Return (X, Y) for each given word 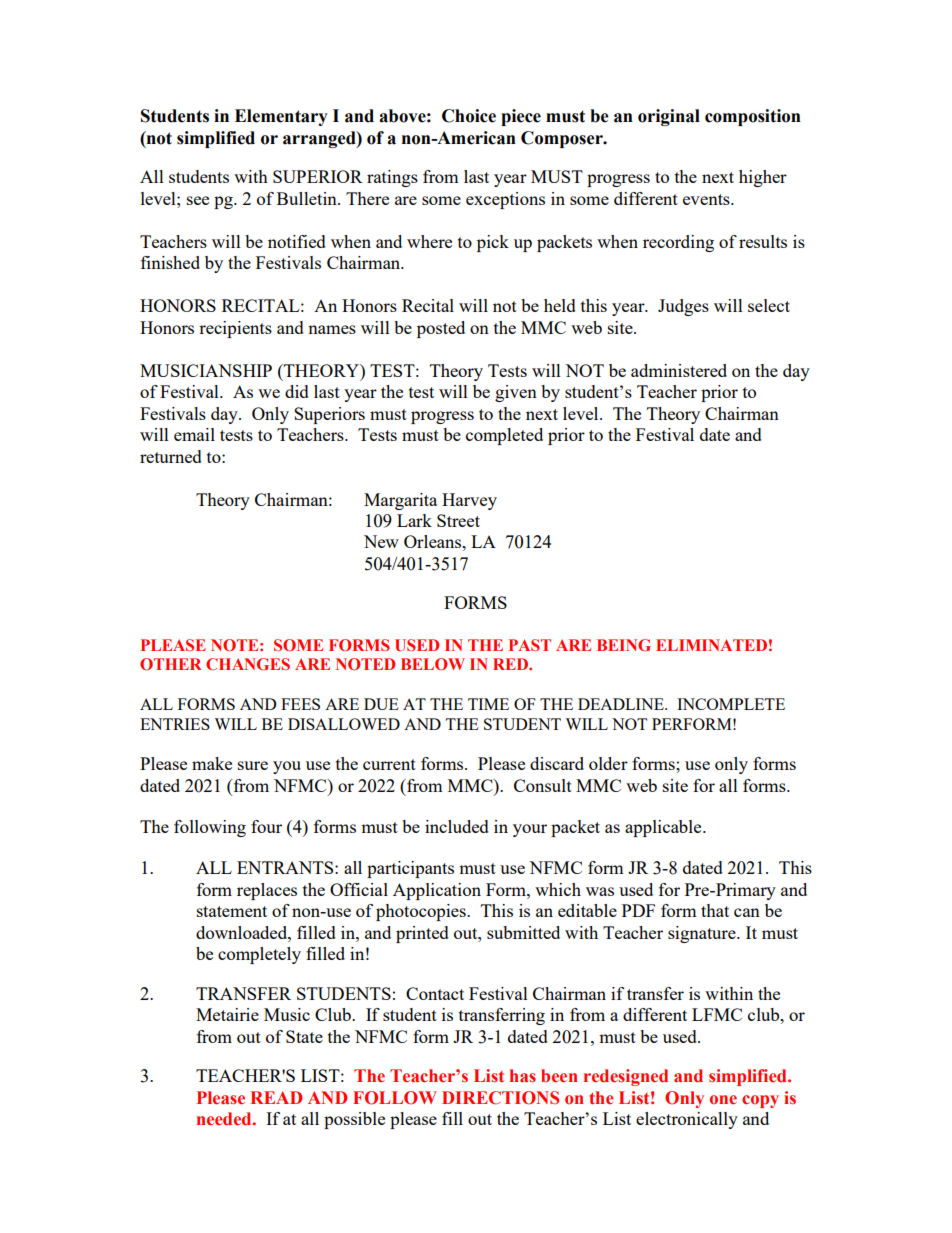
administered (679, 370)
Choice (469, 116)
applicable (664, 828)
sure (253, 765)
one (723, 1100)
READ (276, 1097)
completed (504, 436)
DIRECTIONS (500, 1098)
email (194, 434)
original (669, 117)
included (457, 826)
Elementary (281, 117)
